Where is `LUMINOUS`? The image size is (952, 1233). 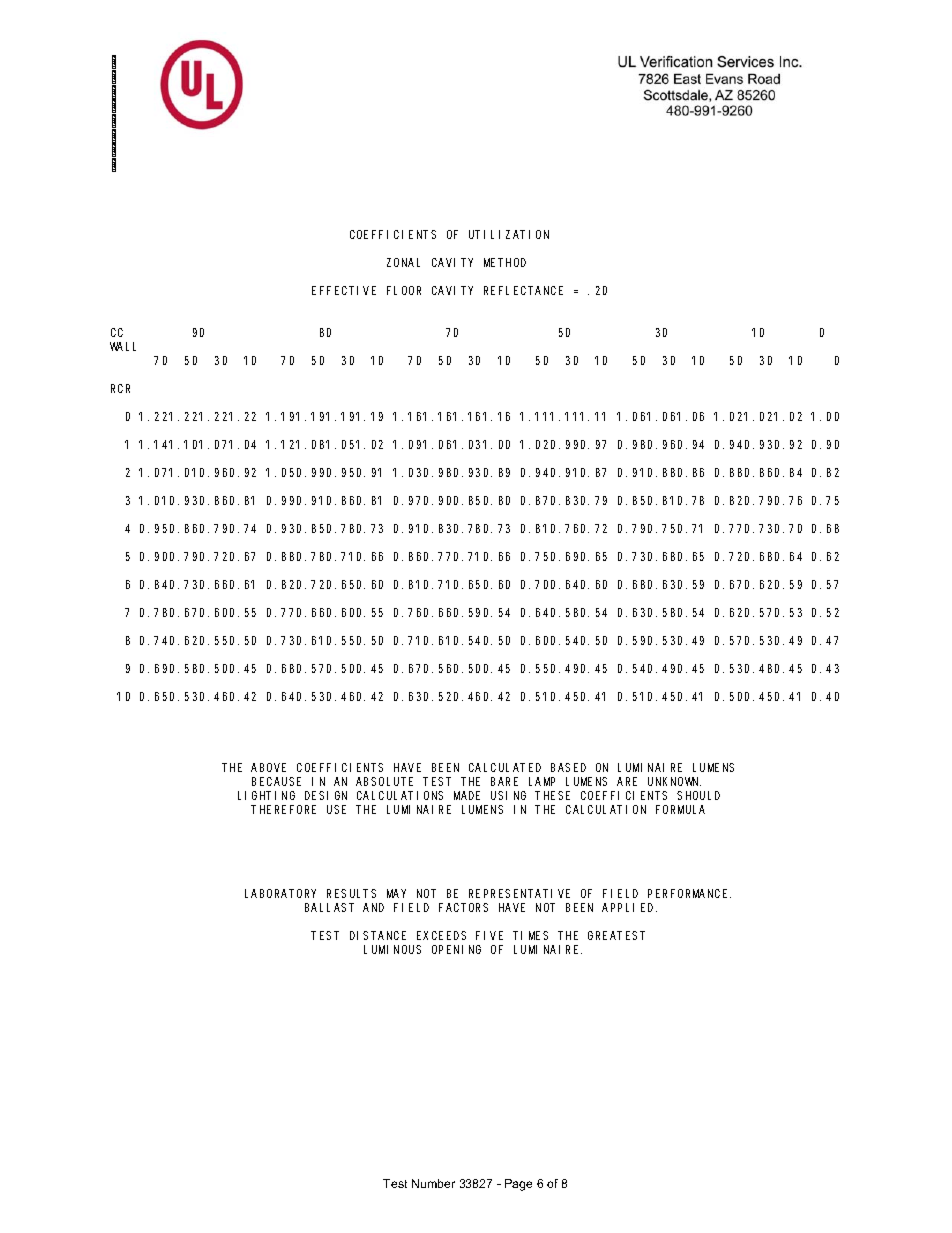
LUMINOUS is located at coordinates (392, 949).
